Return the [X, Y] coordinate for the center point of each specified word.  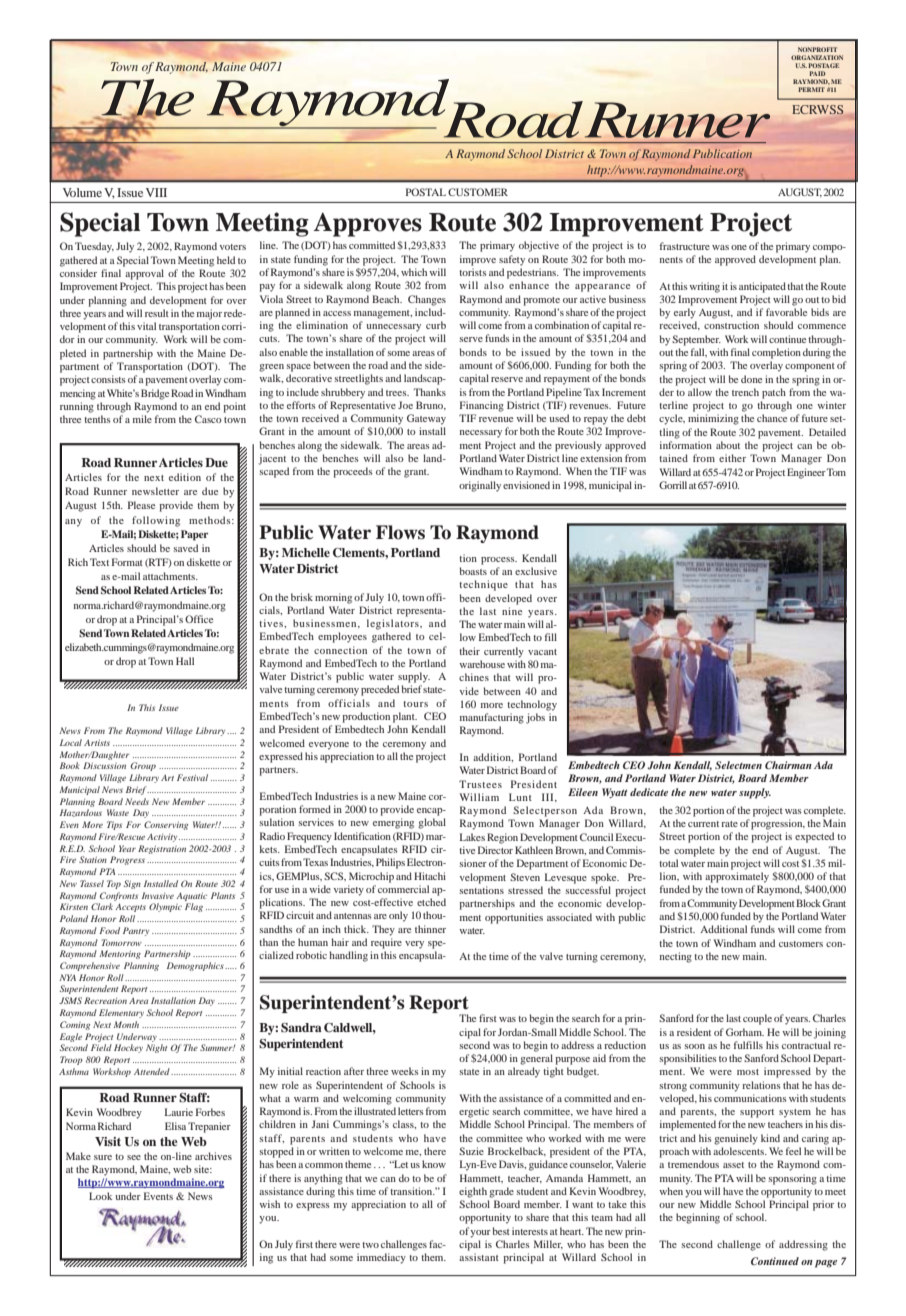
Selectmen [738, 765]
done [751, 379]
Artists [97, 743]
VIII [156, 192]
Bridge [155, 394]
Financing [482, 406]
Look [100, 1196]
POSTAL [426, 192]
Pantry [136, 931]
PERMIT [811, 89]
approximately [737, 877]
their [469, 651]
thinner [430, 929]
